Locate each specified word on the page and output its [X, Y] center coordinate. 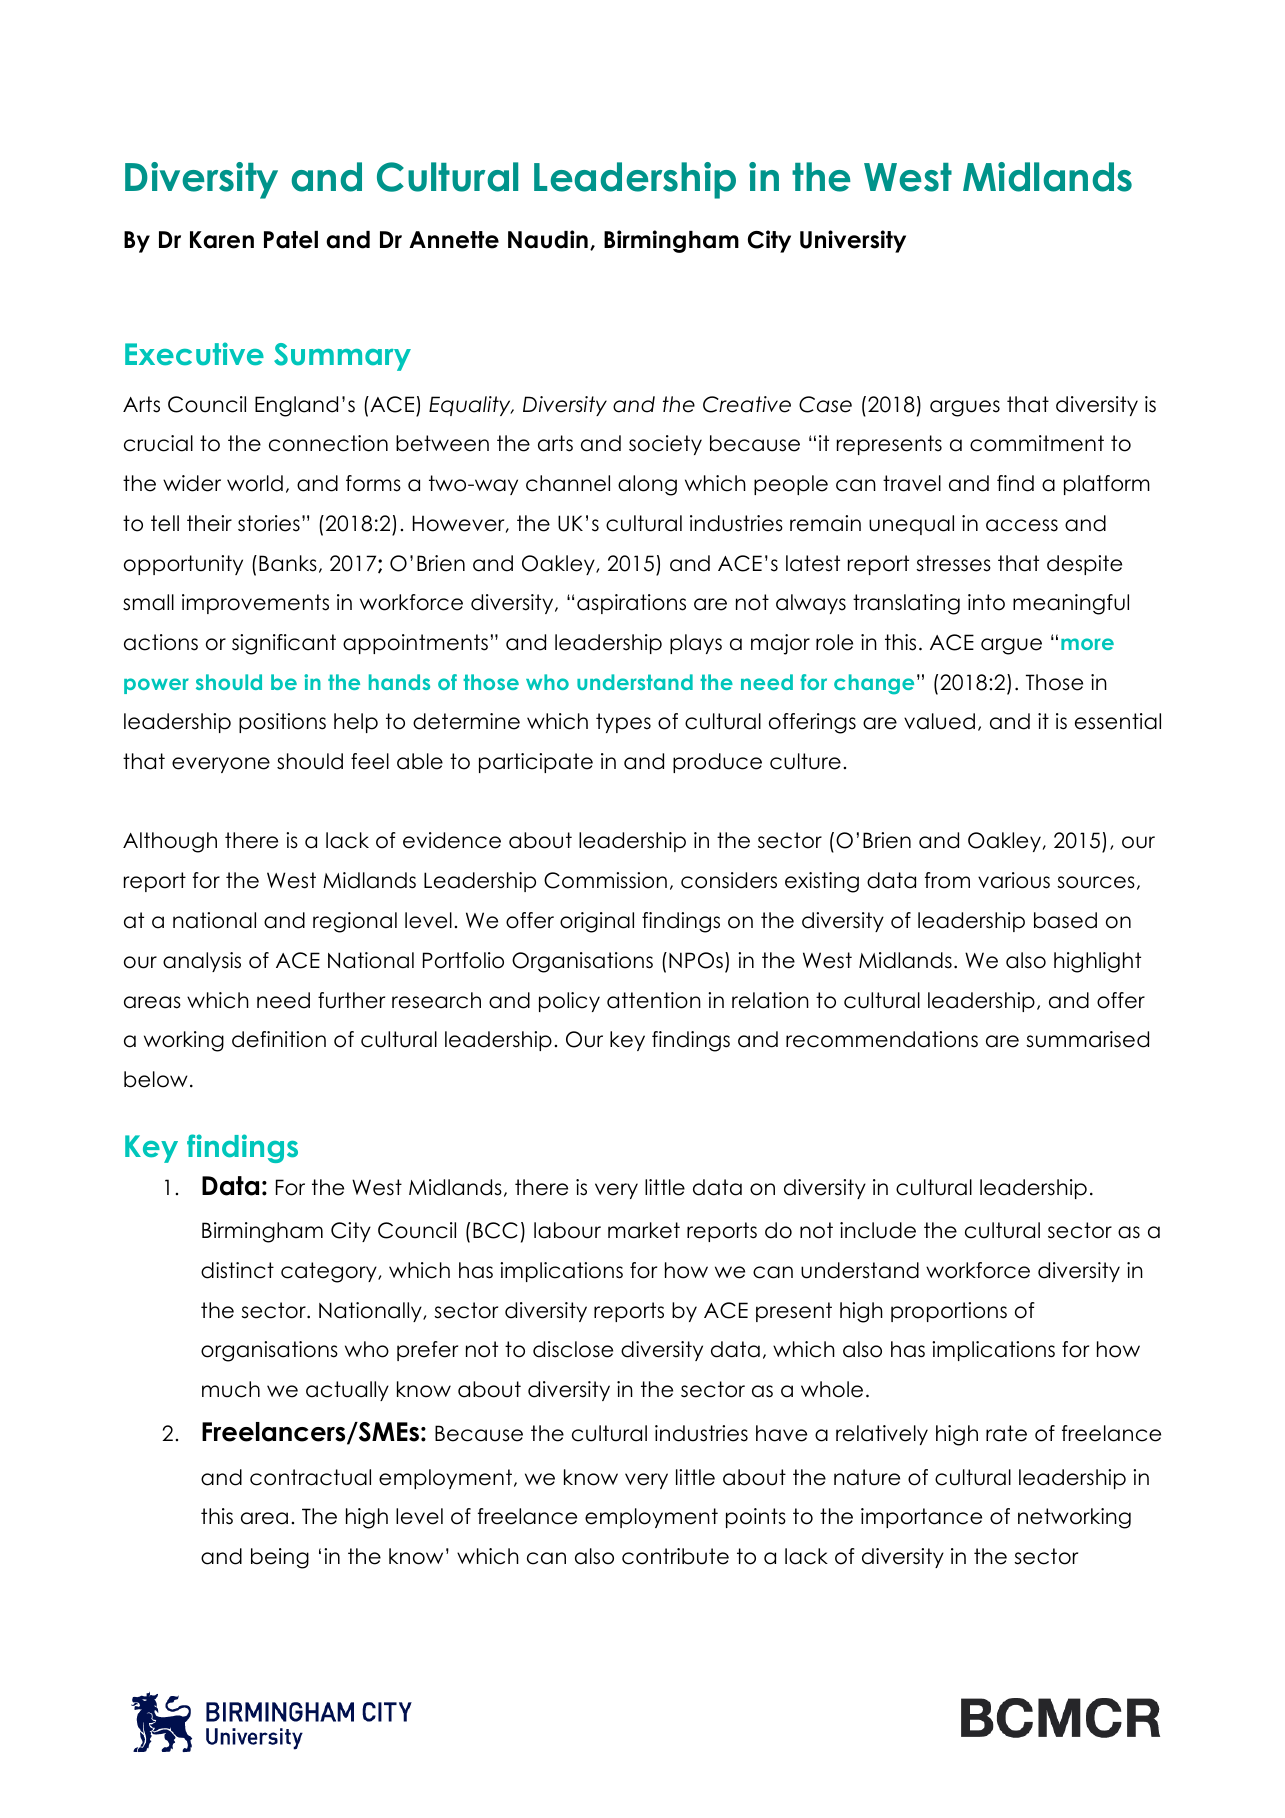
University [853, 241]
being [280, 1558]
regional [355, 922]
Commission [605, 880]
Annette [454, 240]
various [1014, 880]
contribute [675, 1556]
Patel [291, 240]
